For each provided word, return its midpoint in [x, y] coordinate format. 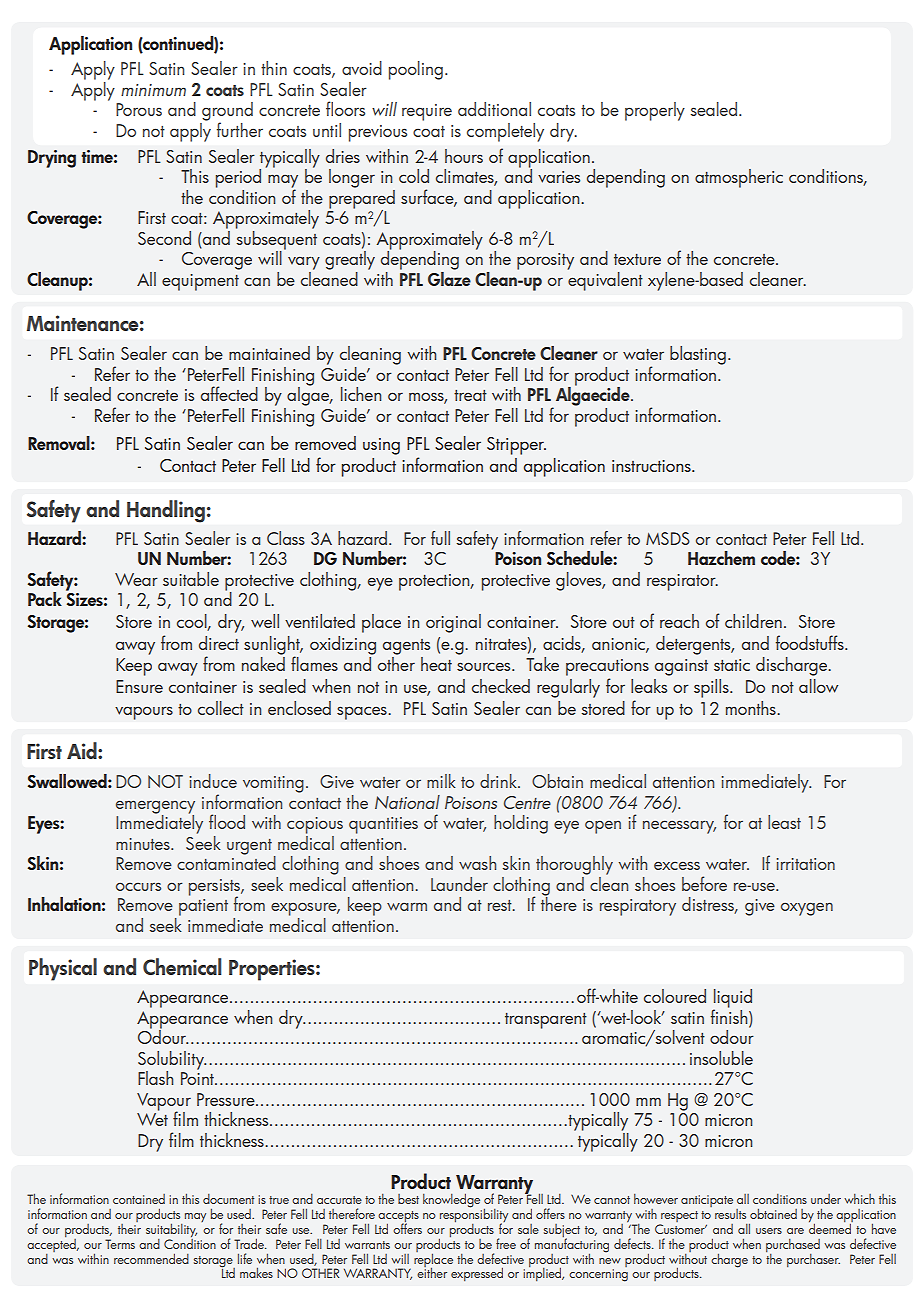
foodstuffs [811, 642]
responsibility [474, 1215]
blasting [698, 355]
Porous [139, 109]
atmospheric [739, 178]
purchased [793, 1245]
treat [470, 395]
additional [494, 109]
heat [436, 664]
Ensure [139, 686]
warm [407, 906]
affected [229, 393]
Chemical [182, 966]
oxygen [807, 909]
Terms [120, 1244]
